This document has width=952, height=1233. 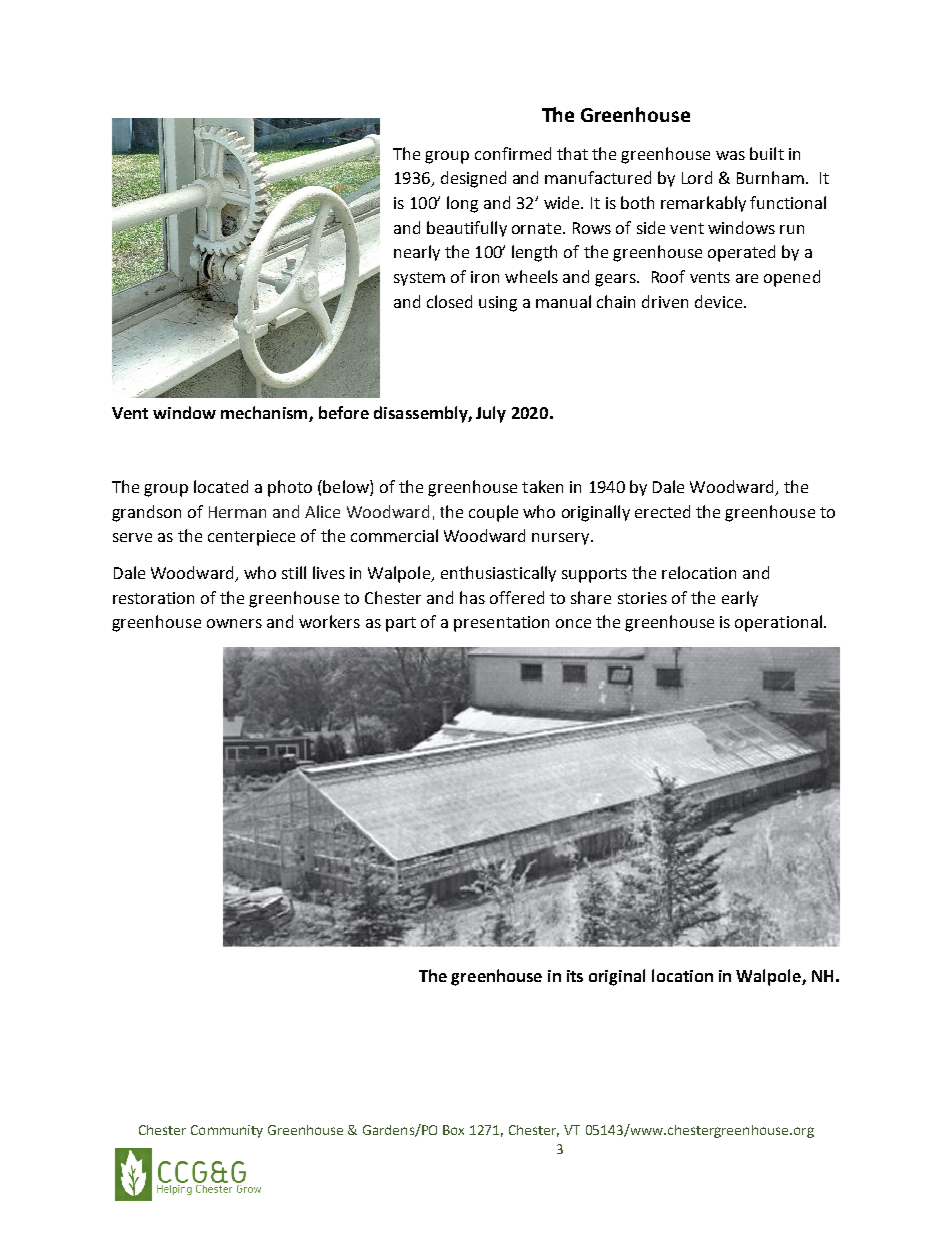 What do you see at coordinates (473, 179) in the document?
I see `designed` at bounding box center [473, 179].
